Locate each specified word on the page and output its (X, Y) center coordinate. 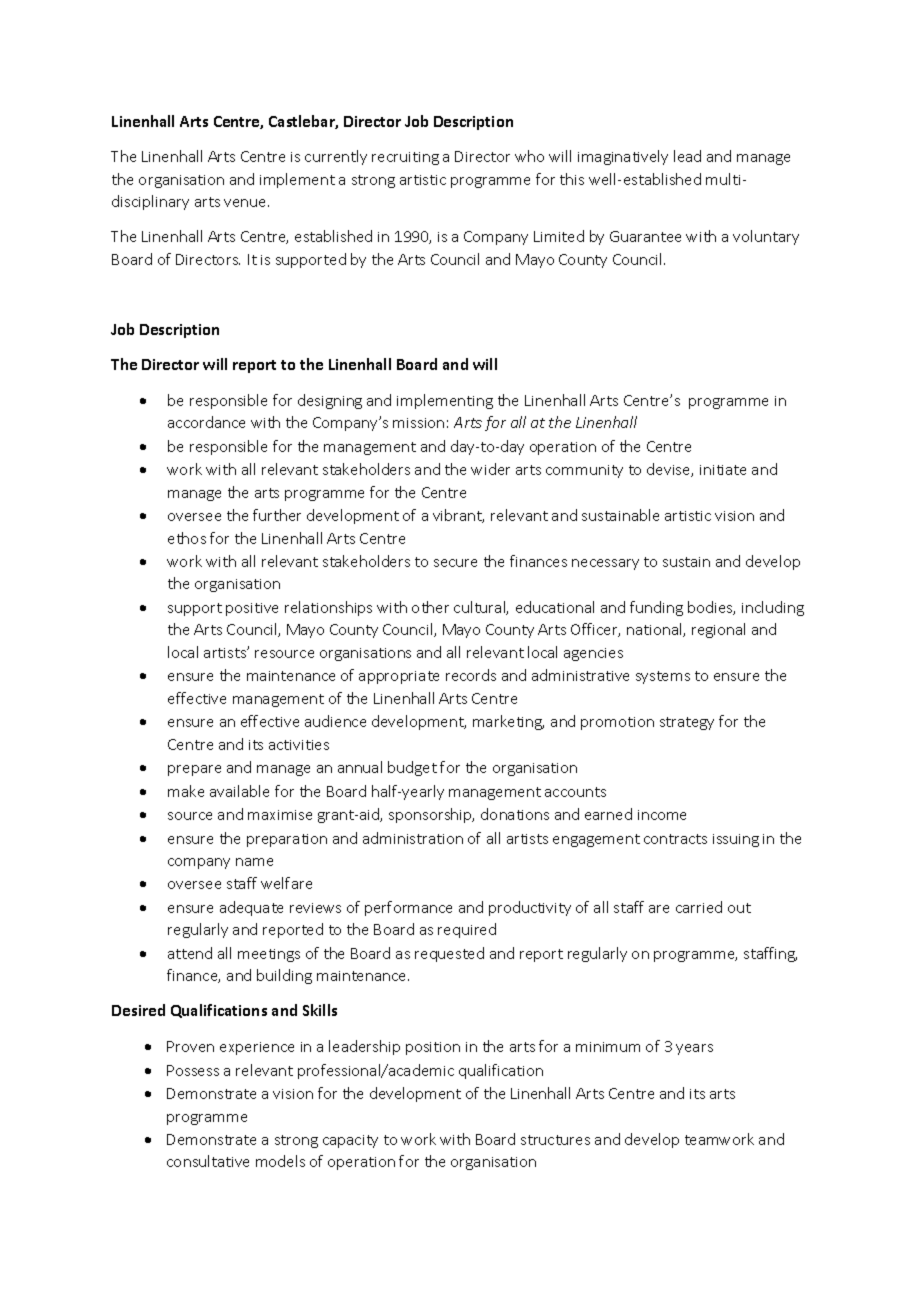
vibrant (458, 516)
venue (246, 203)
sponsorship (431, 815)
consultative (208, 1161)
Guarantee (645, 236)
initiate (723, 470)
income (662, 815)
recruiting (405, 158)
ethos (187, 538)
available (239, 791)
